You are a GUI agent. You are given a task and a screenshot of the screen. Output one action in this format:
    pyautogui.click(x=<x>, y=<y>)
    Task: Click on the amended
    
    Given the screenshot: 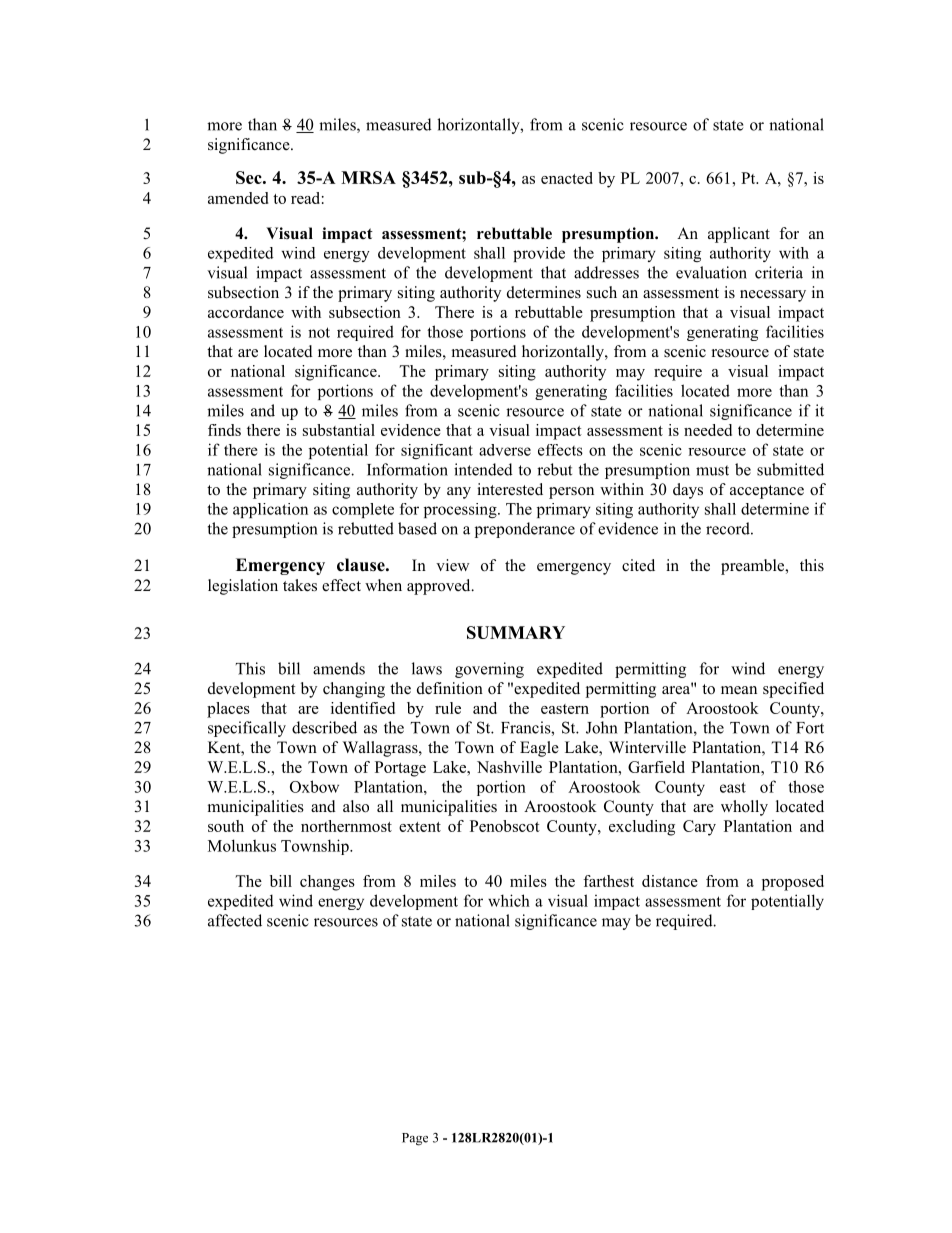 What is the action you would take?
    pyautogui.click(x=238, y=198)
